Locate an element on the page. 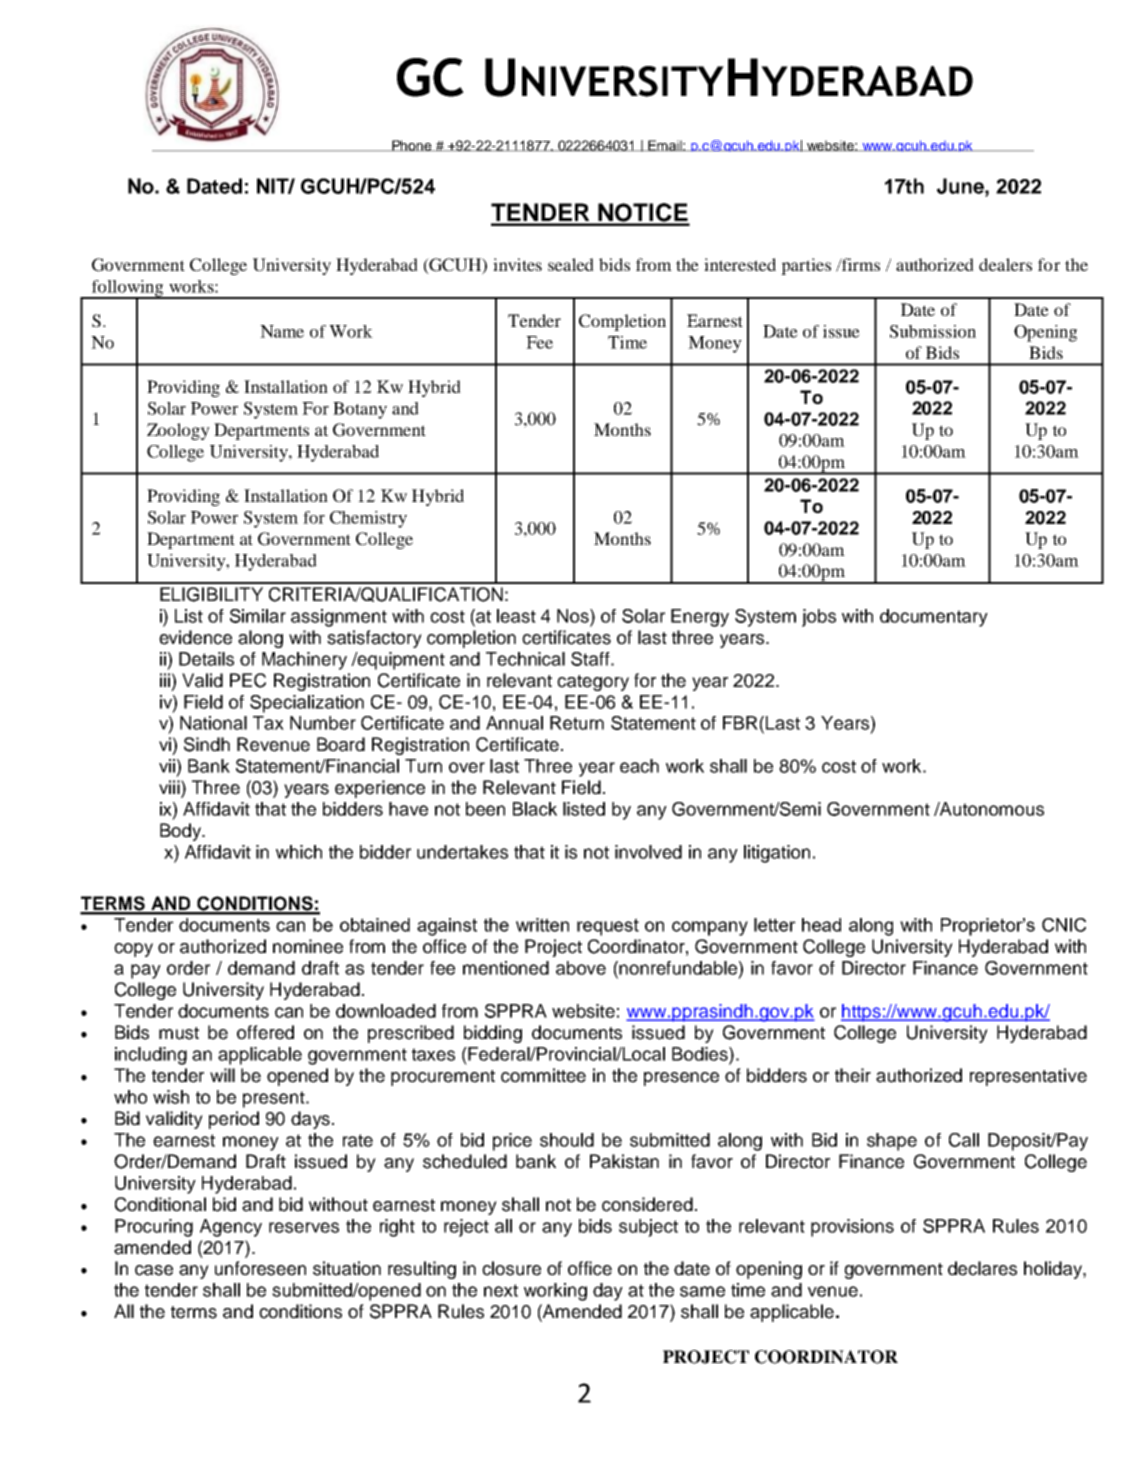  ELIGIBILITY is located at coordinates (211, 594).
